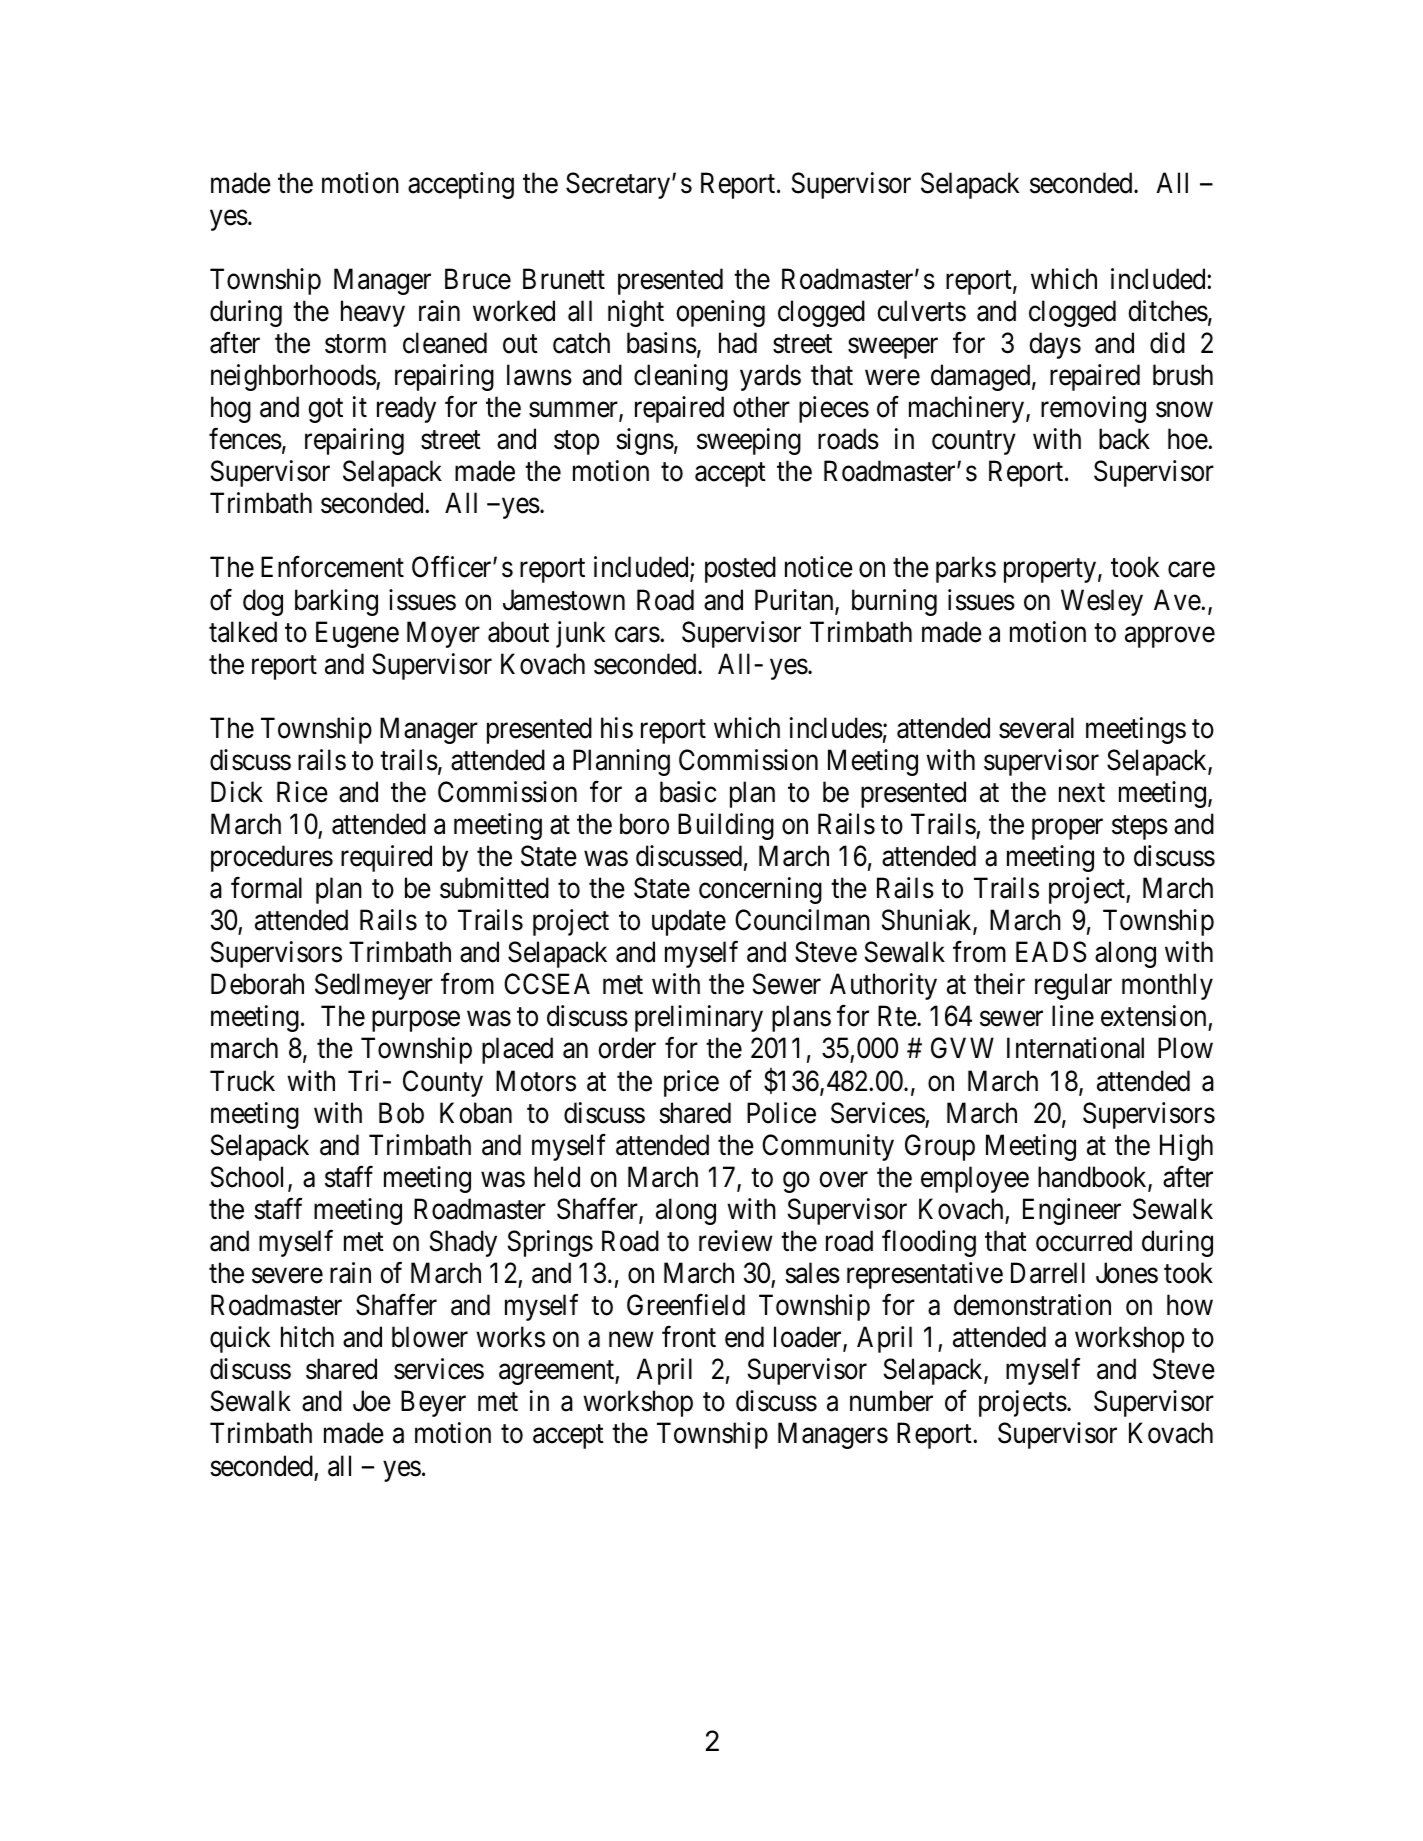 The width and height of the screenshot is (1423, 1841). Describe the element at coordinates (1170, 637) in the screenshot. I see `approve` at that location.
